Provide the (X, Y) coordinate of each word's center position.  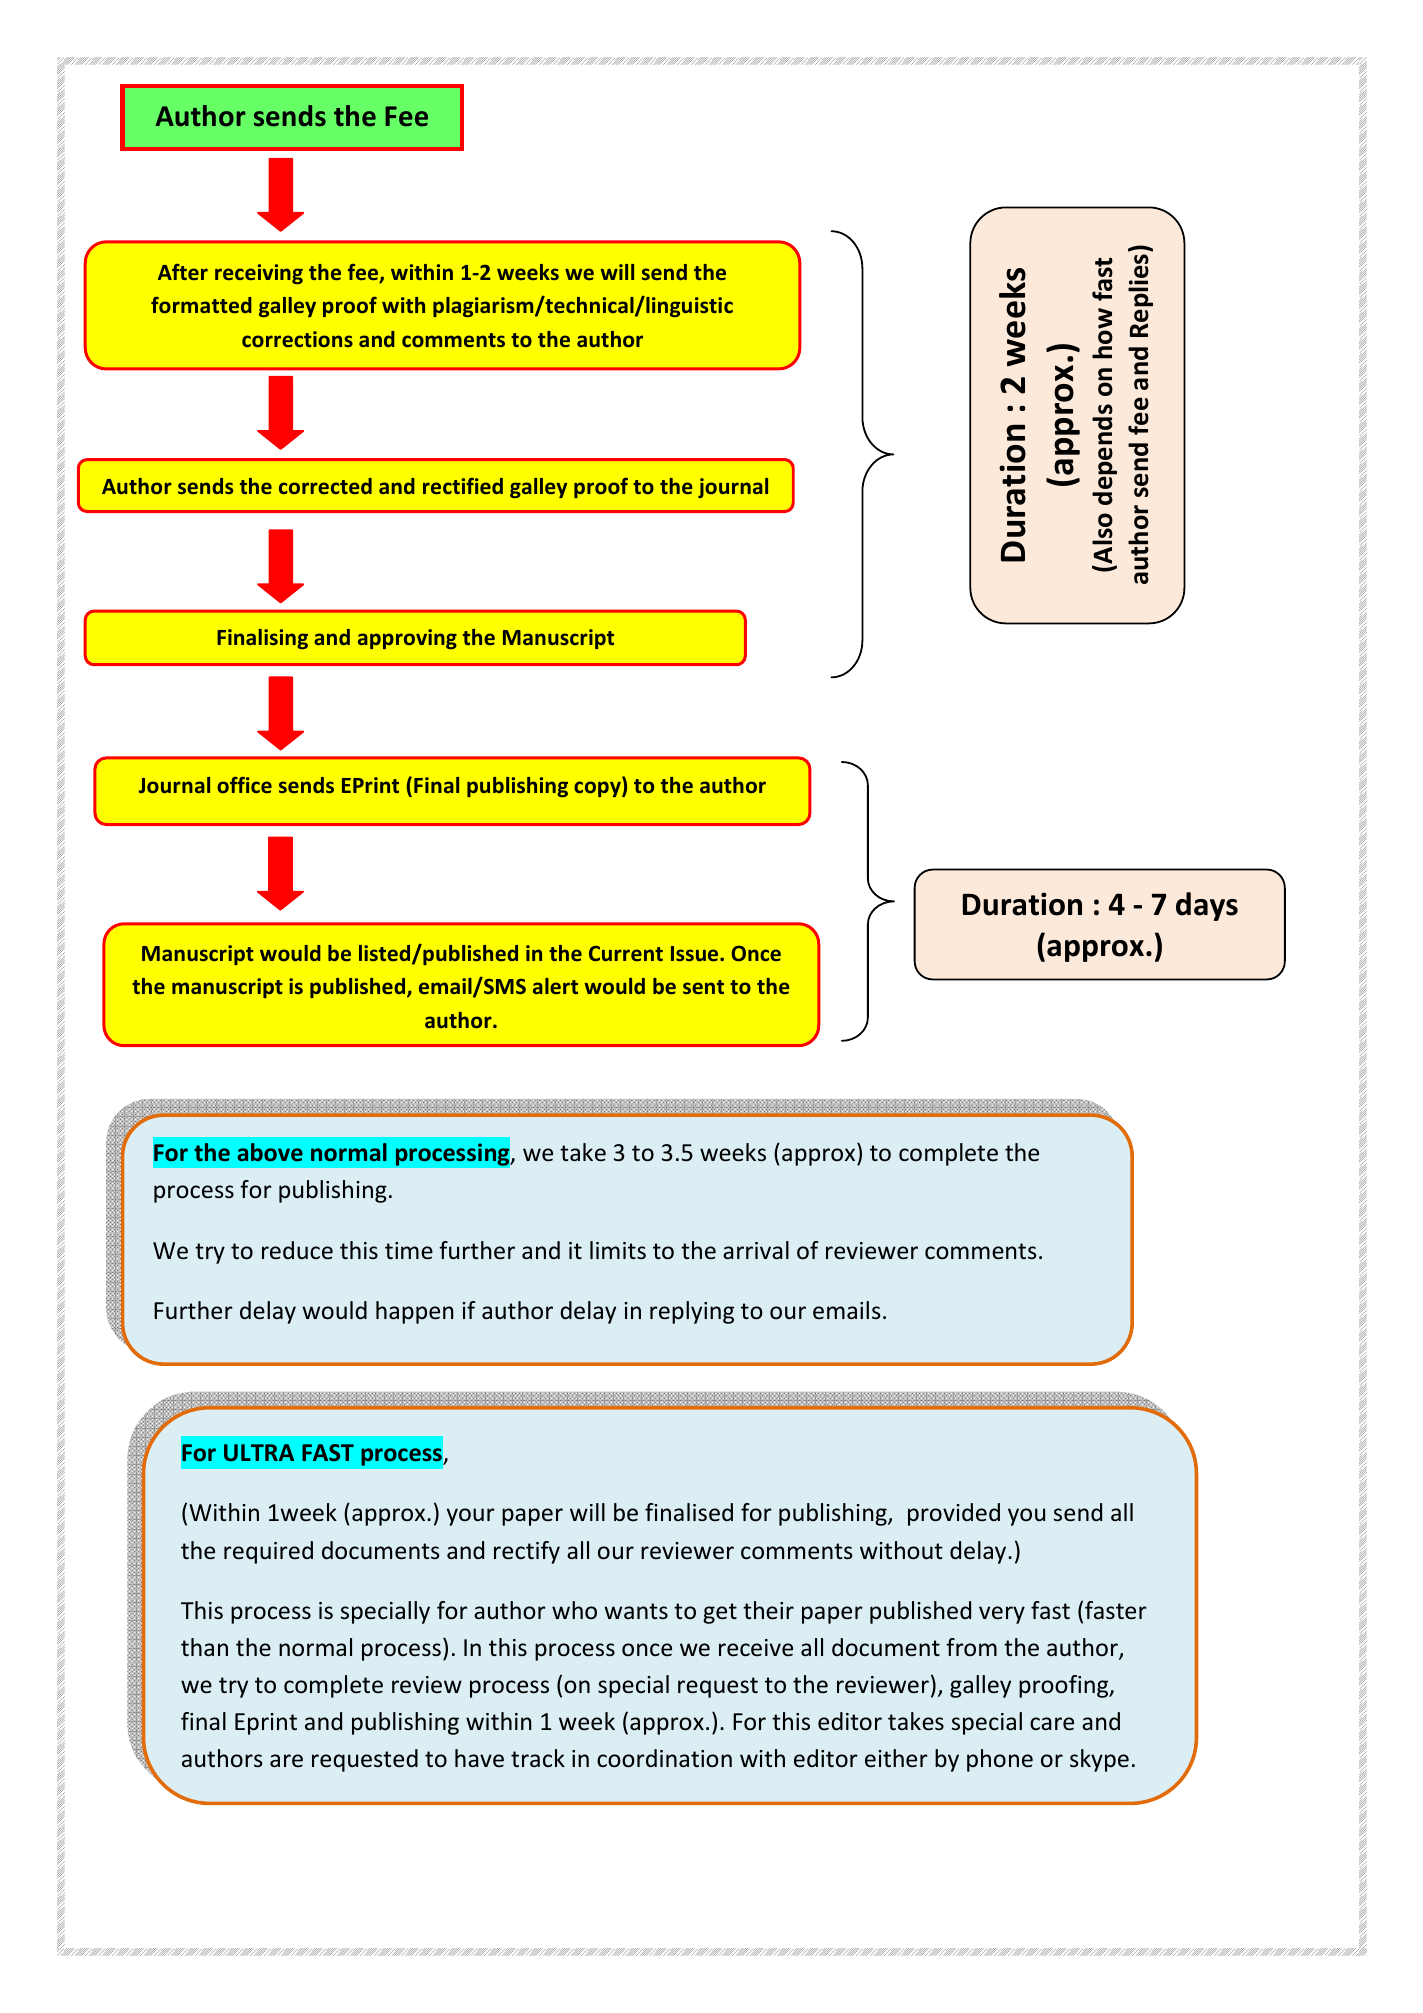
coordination (664, 1758)
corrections (297, 339)
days (1207, 906)
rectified (463, 486)
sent (703, 987)
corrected (325, 486)
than (204, 1647)
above (270, 1152)
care (1052, 1724)
